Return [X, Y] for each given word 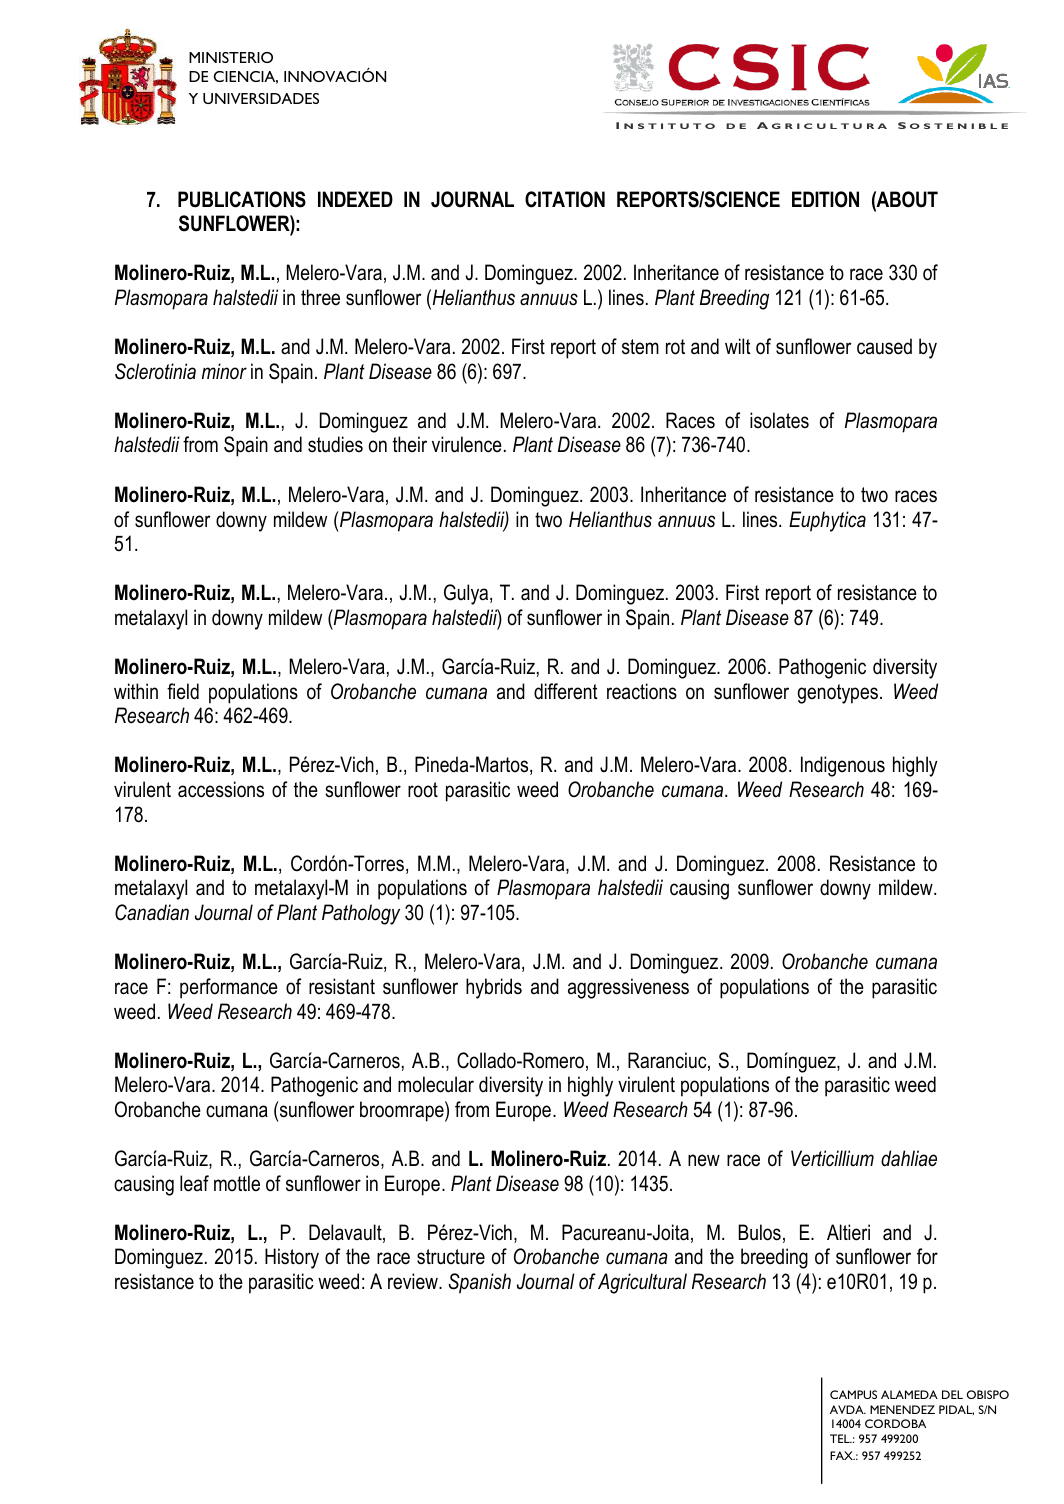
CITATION [565, 199]
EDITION [825, 199]
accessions [221, 789]
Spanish [479, 1283]
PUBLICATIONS [242, 199]
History [292, 1258]
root [423, 790]
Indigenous [843, 766]
